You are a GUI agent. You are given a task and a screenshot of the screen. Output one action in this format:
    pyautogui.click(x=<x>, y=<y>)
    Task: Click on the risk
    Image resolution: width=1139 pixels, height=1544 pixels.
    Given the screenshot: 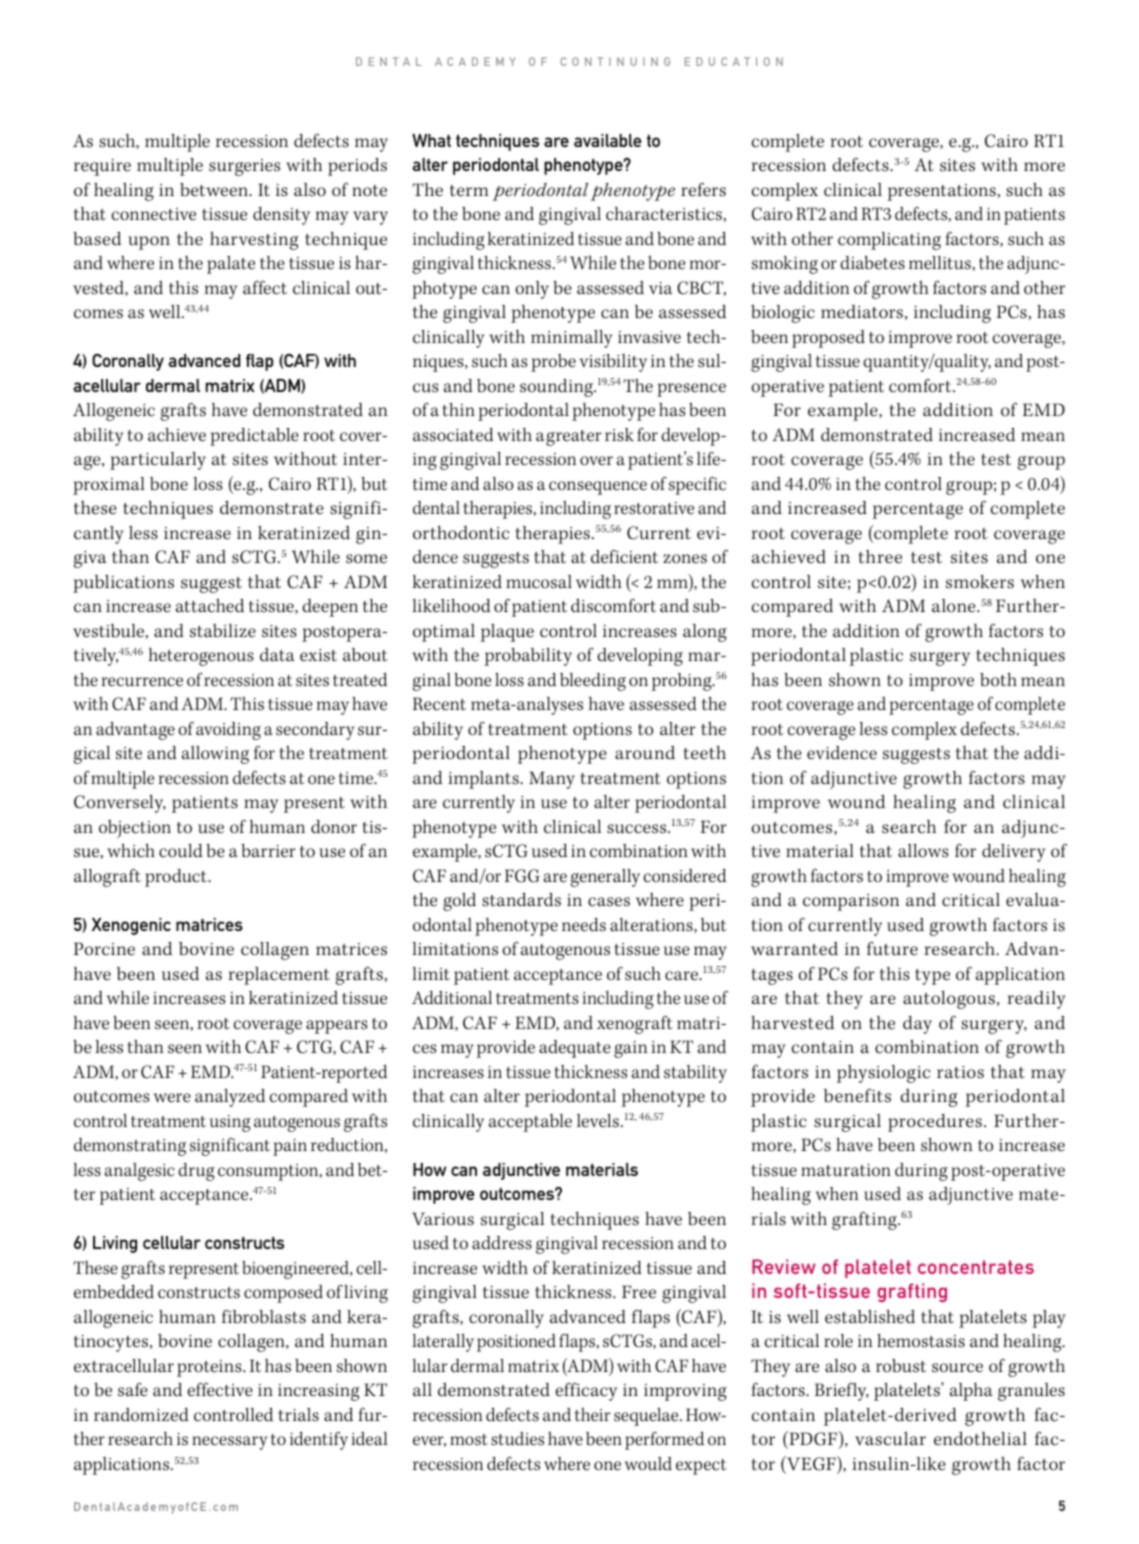 What is the action you would take?
    pyautogui.click(x=619, y=435)
